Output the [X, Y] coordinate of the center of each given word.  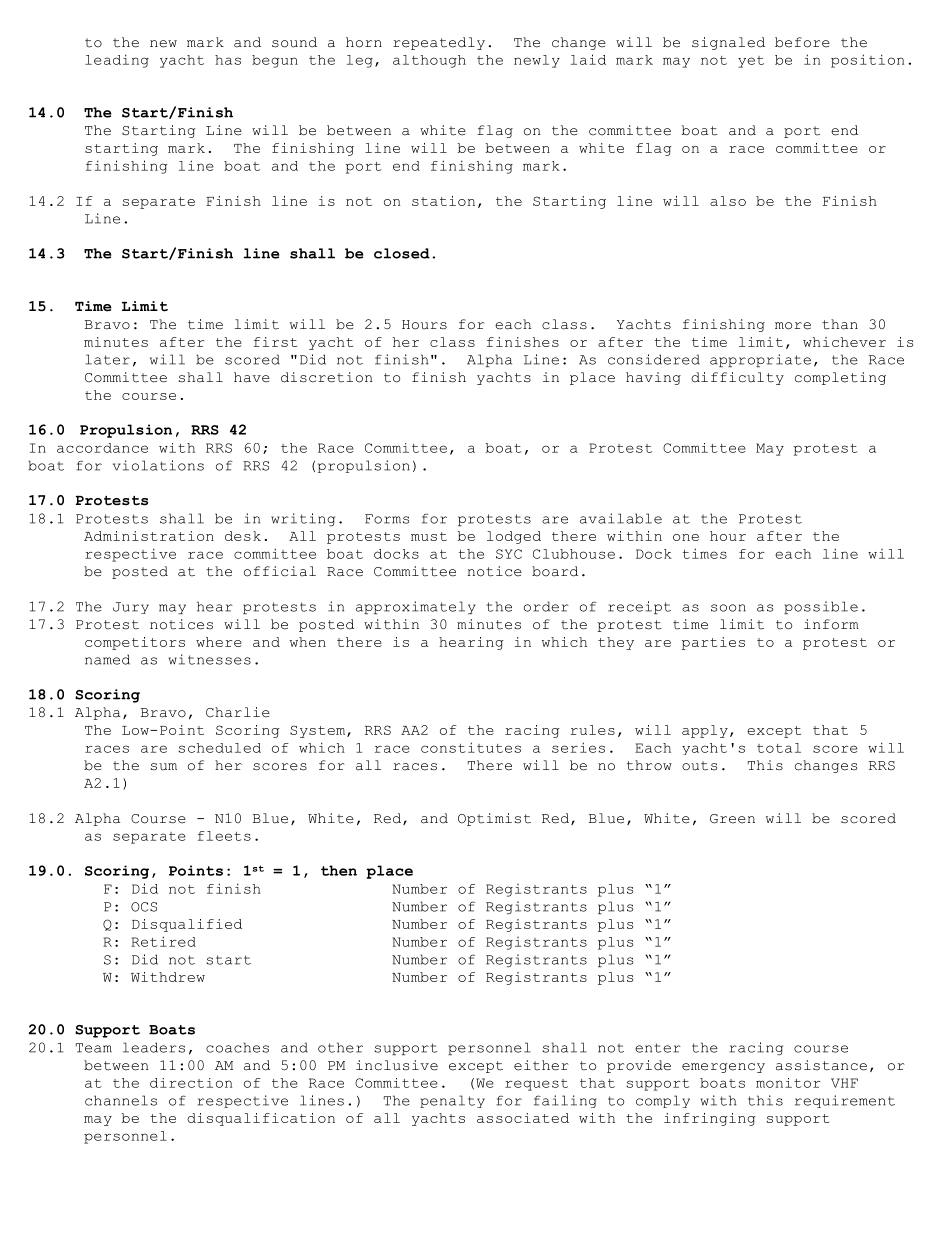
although [429, 61]
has [228, 60]
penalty [452, 1101]
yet [751, 62]
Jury [131, 608]
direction [191, 1083]
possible [821, 607]
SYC [509, 554]
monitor [788, 1083]
